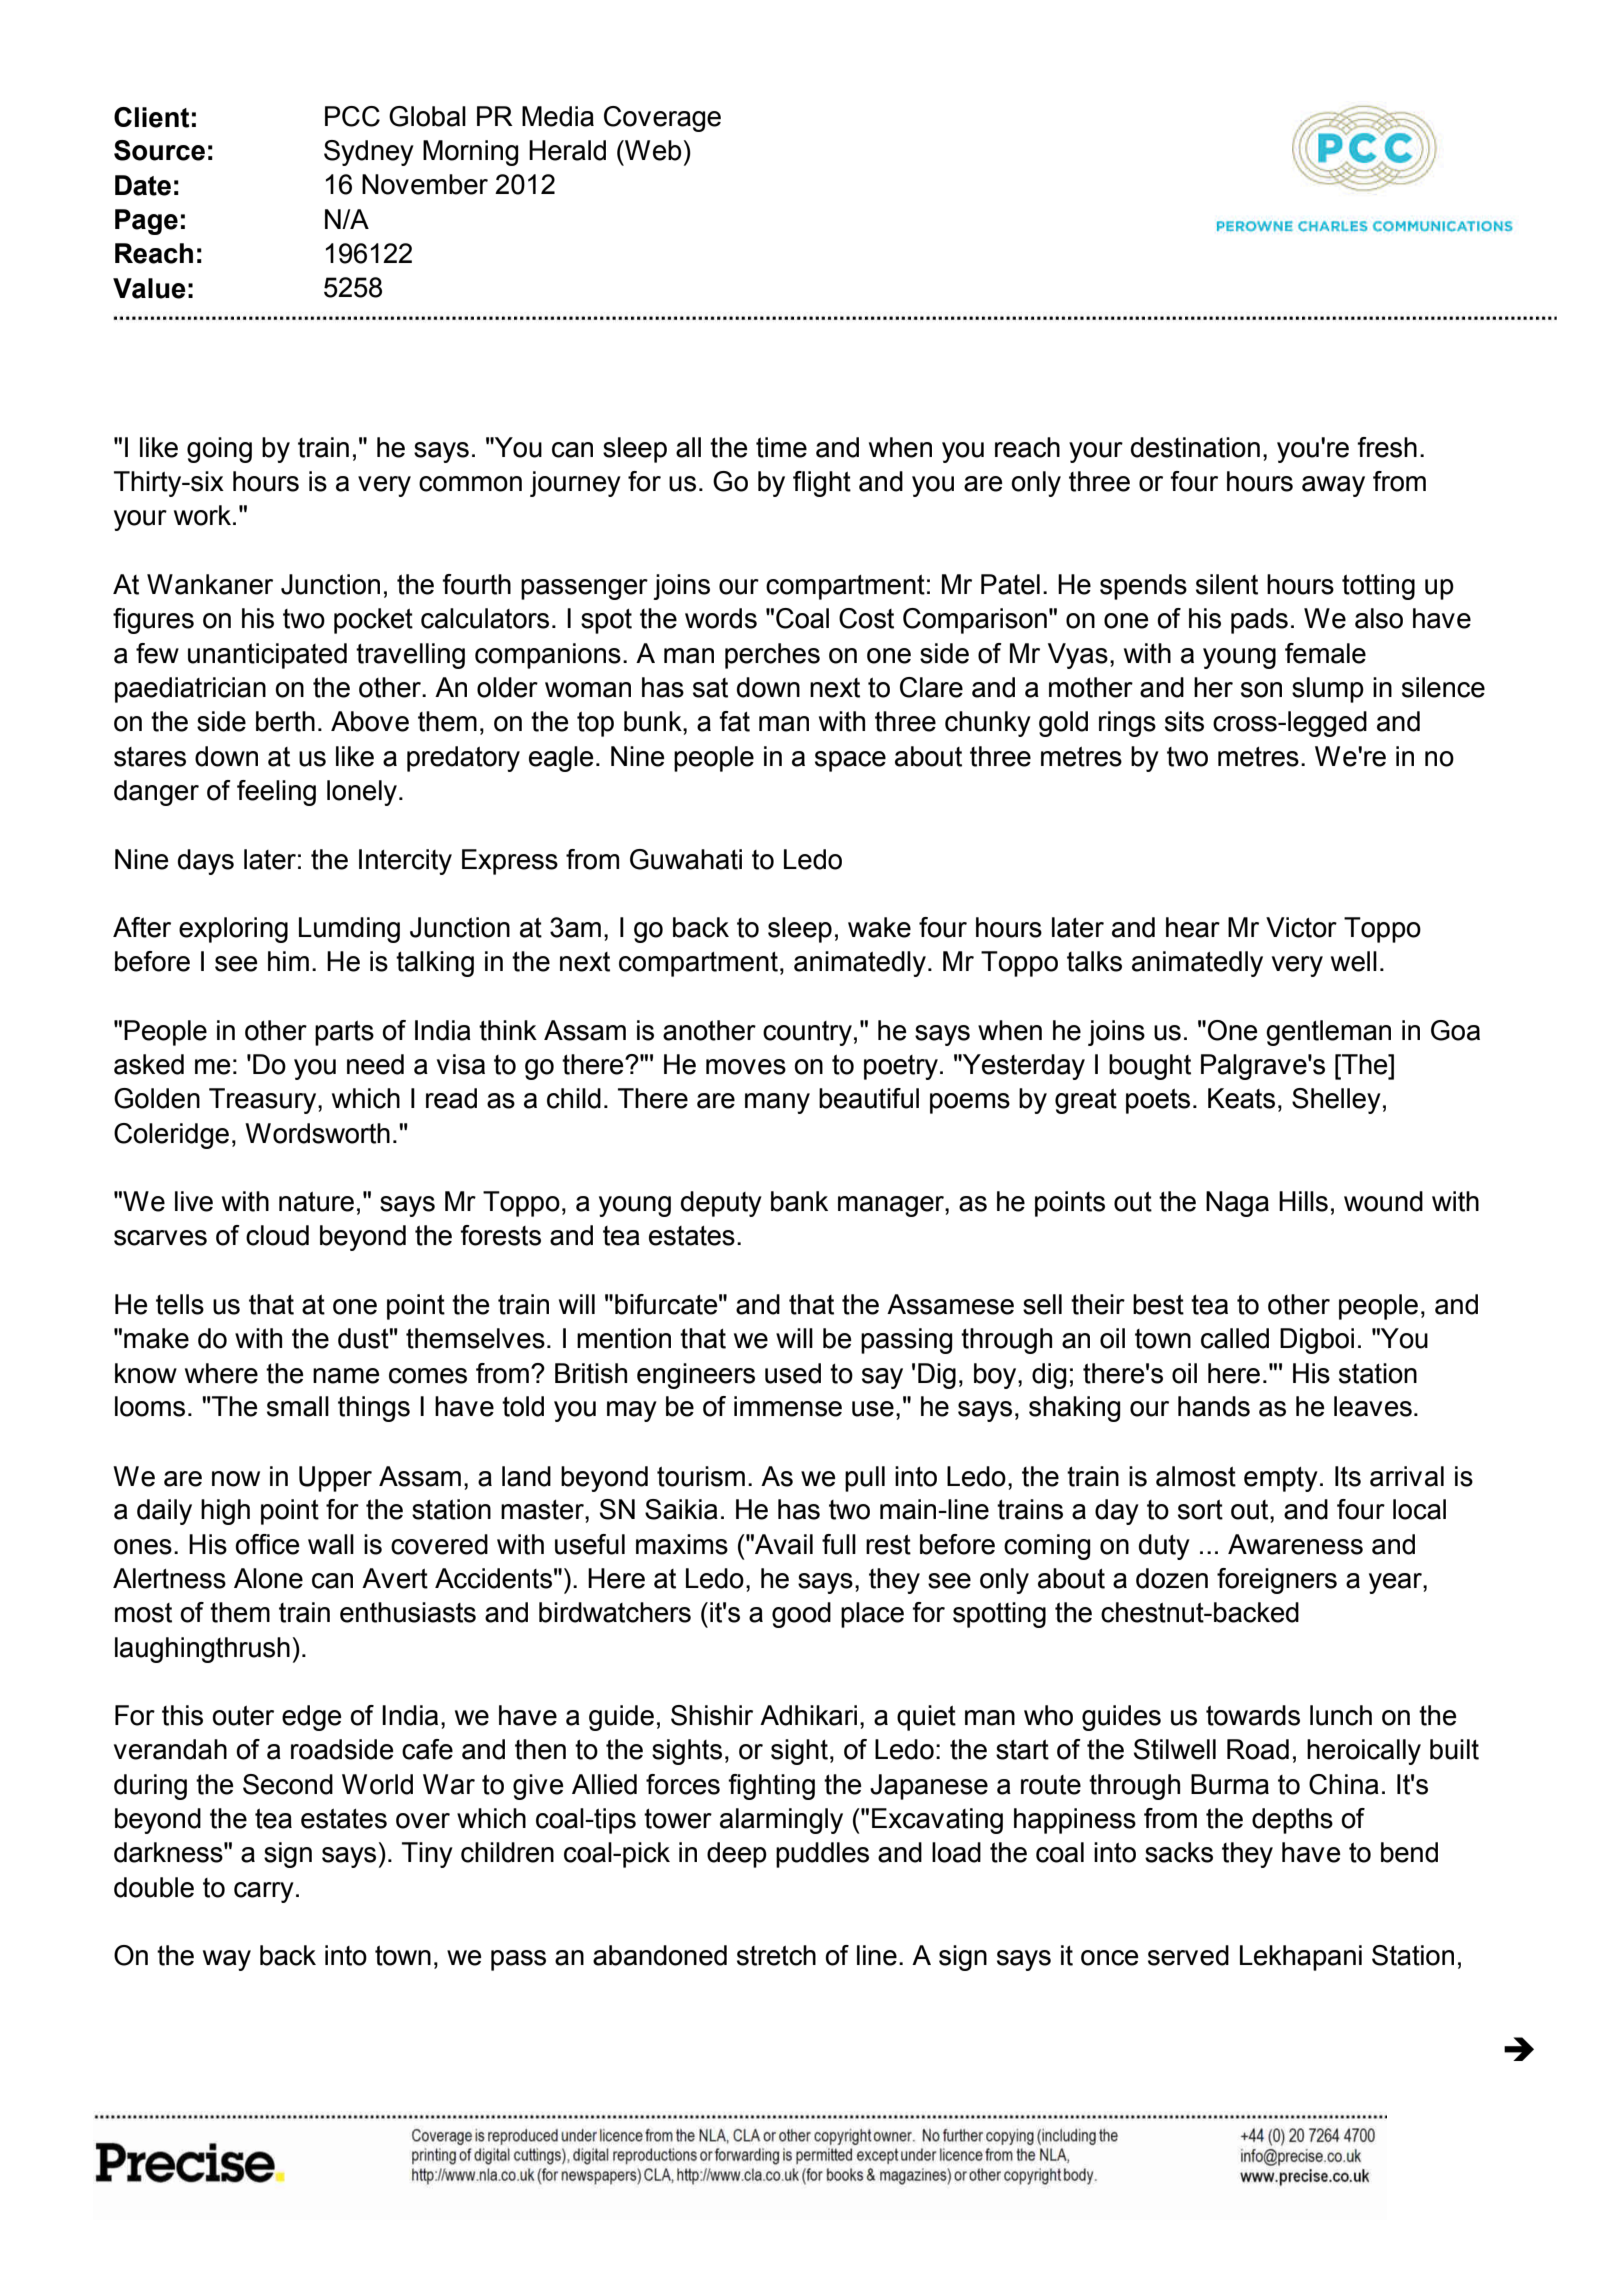 This screenshot has height=2283, width=1615. I want to click on Sydney, so click(369, 153).
